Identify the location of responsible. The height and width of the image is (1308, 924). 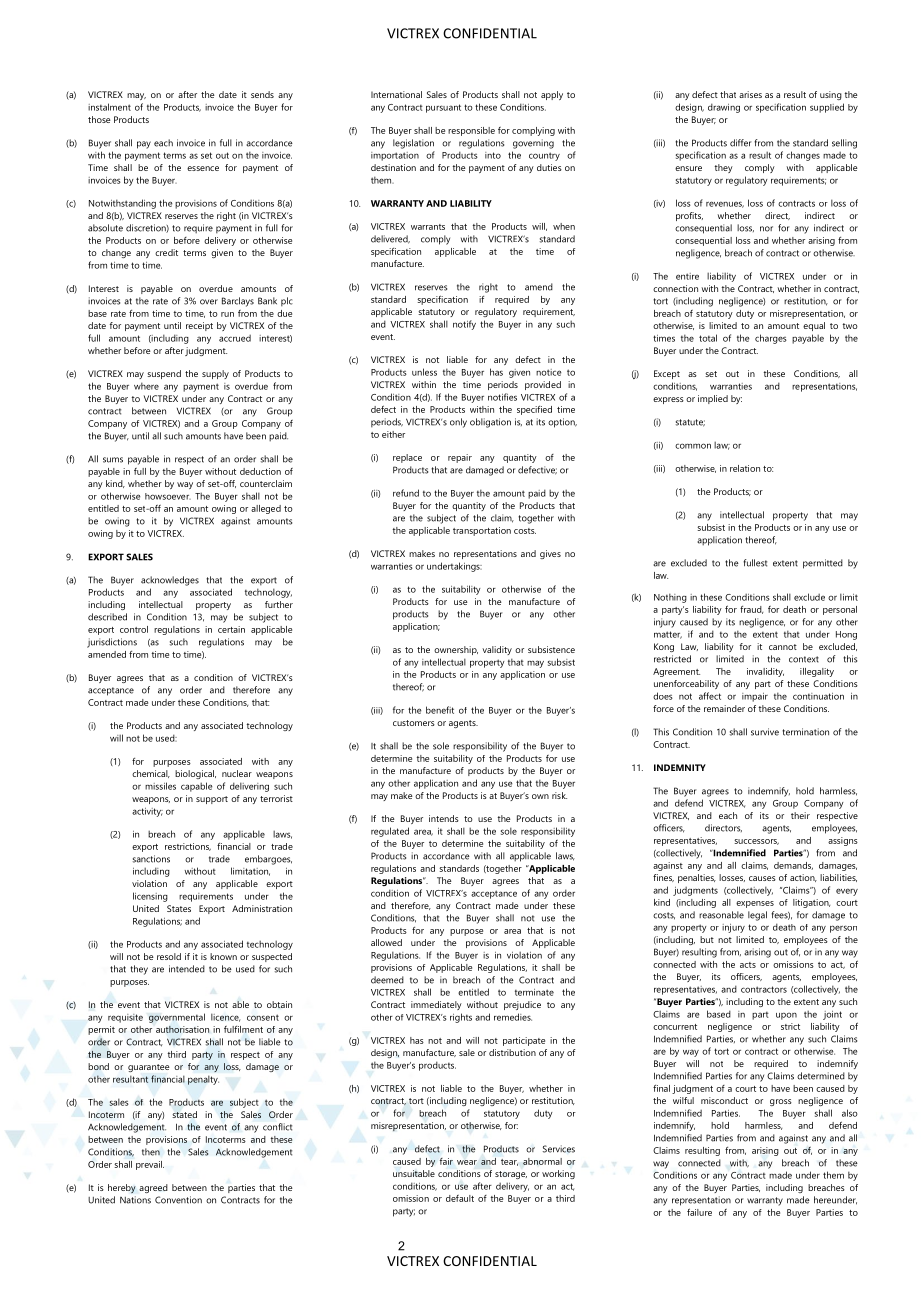
(471, 131).
